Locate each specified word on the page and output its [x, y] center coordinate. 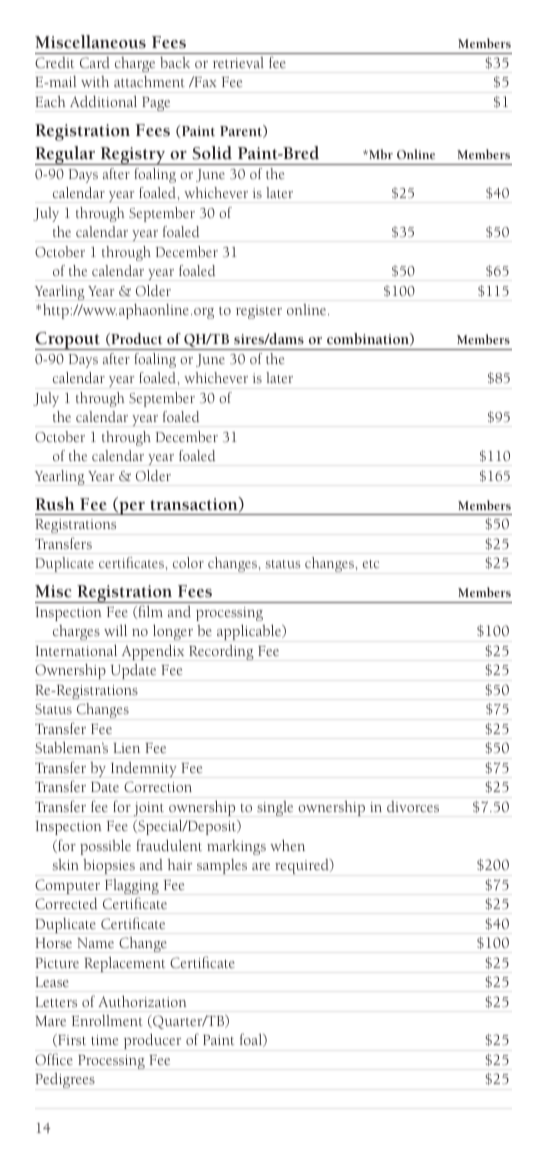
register [259, 312]
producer [152, 1041]
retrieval [238, 62]
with [95, 81]
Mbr [380, 154]
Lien [126, 748]
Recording [221, 652]
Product [135, 339]
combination [369, 339]
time [104, 1040]
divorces [413, 806]
